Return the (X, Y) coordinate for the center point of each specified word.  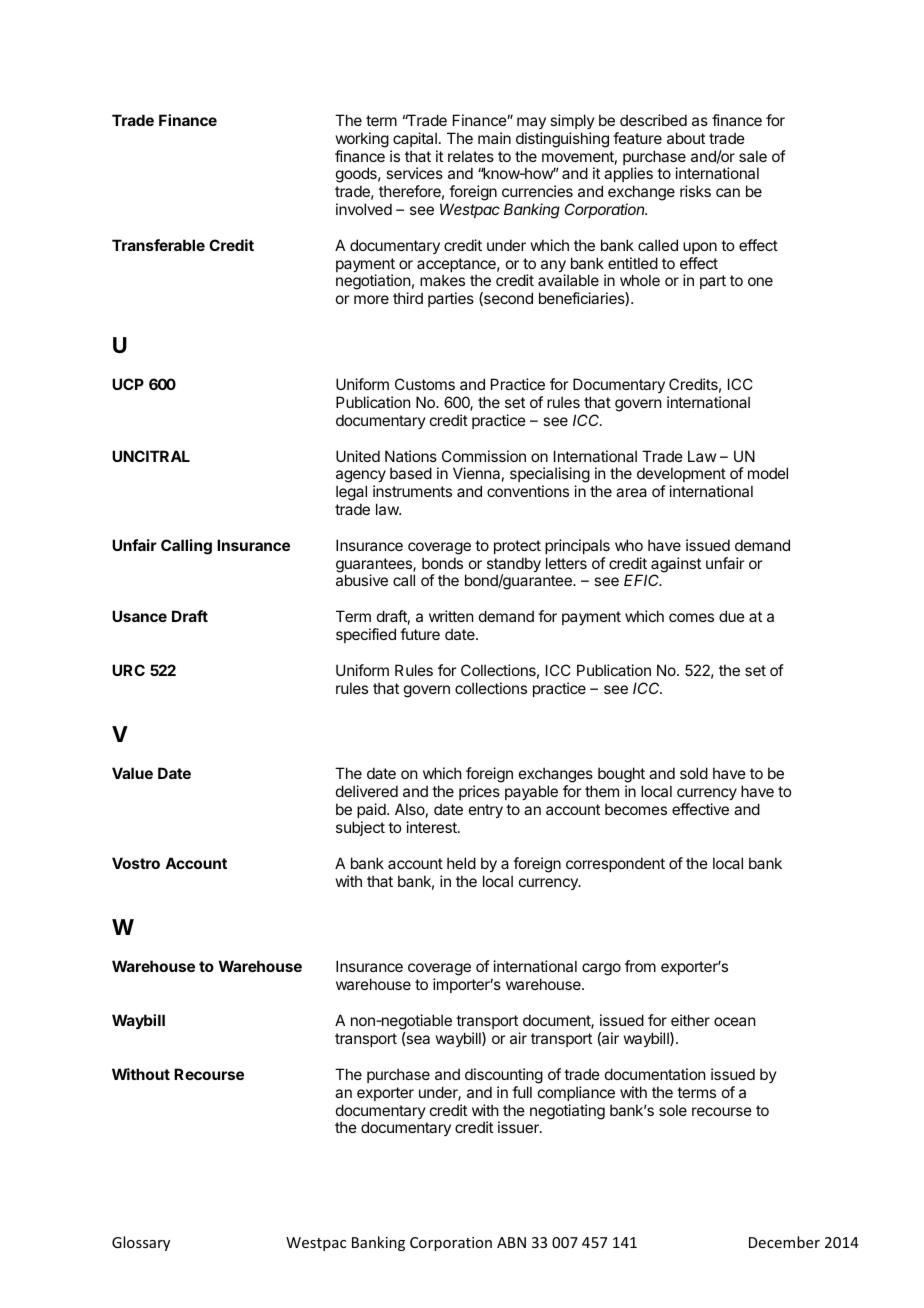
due (732, 616)
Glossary (141, 1243)
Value (132, 773)
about (686, 138)
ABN (511, 1242)
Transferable (158, 245)
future (420, 634)
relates (471, 156)
